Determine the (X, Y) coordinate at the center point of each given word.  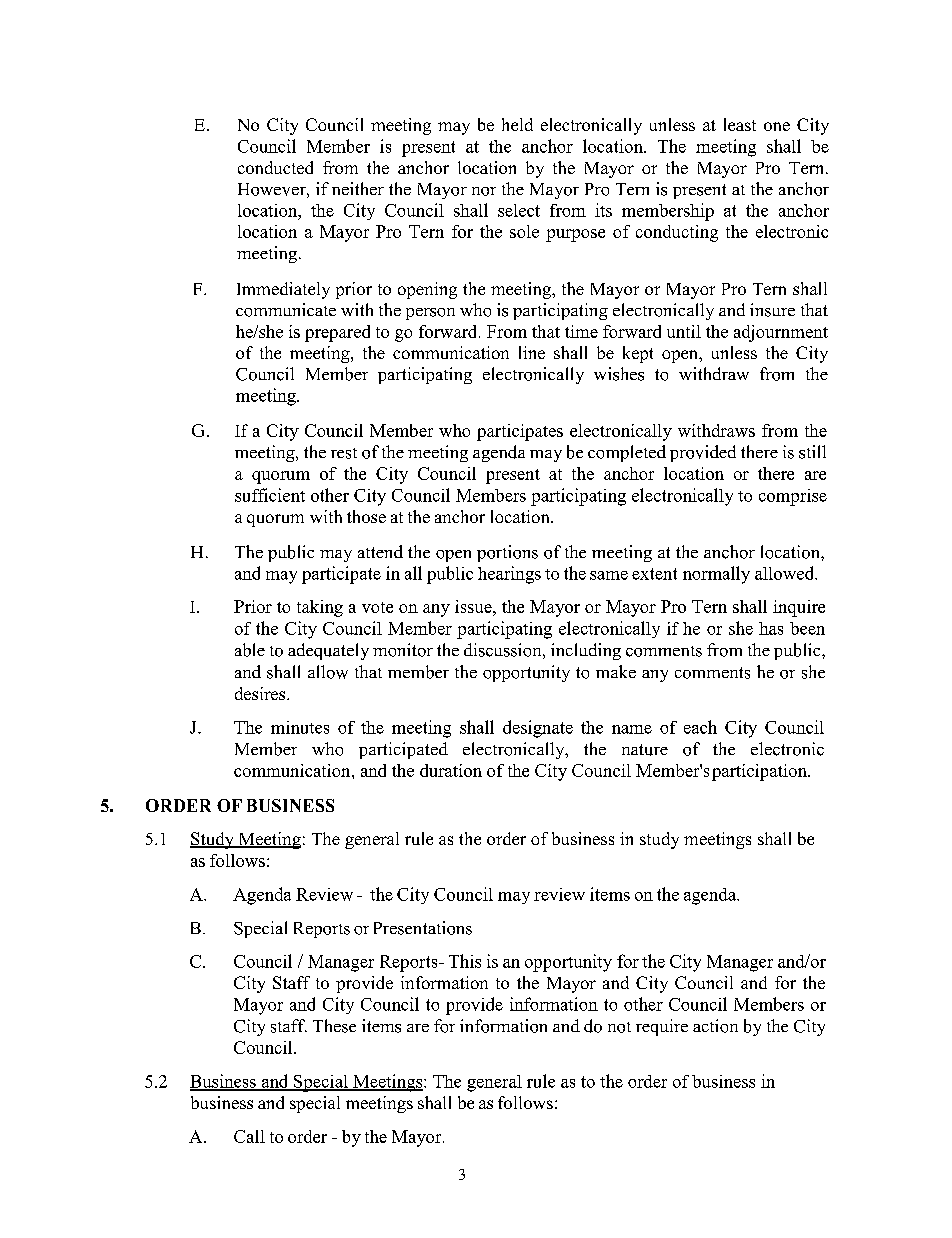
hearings (509, 575)
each (700, 727)
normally (716, 575)
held (517, 124)
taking (320, 608)
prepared (337, 333)
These (334, 1026)
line (532, 352)
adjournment (781, 333)
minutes (300, 727)
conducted (275, 167)
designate (538, 729)
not (619, 1027)
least (740, 124)
